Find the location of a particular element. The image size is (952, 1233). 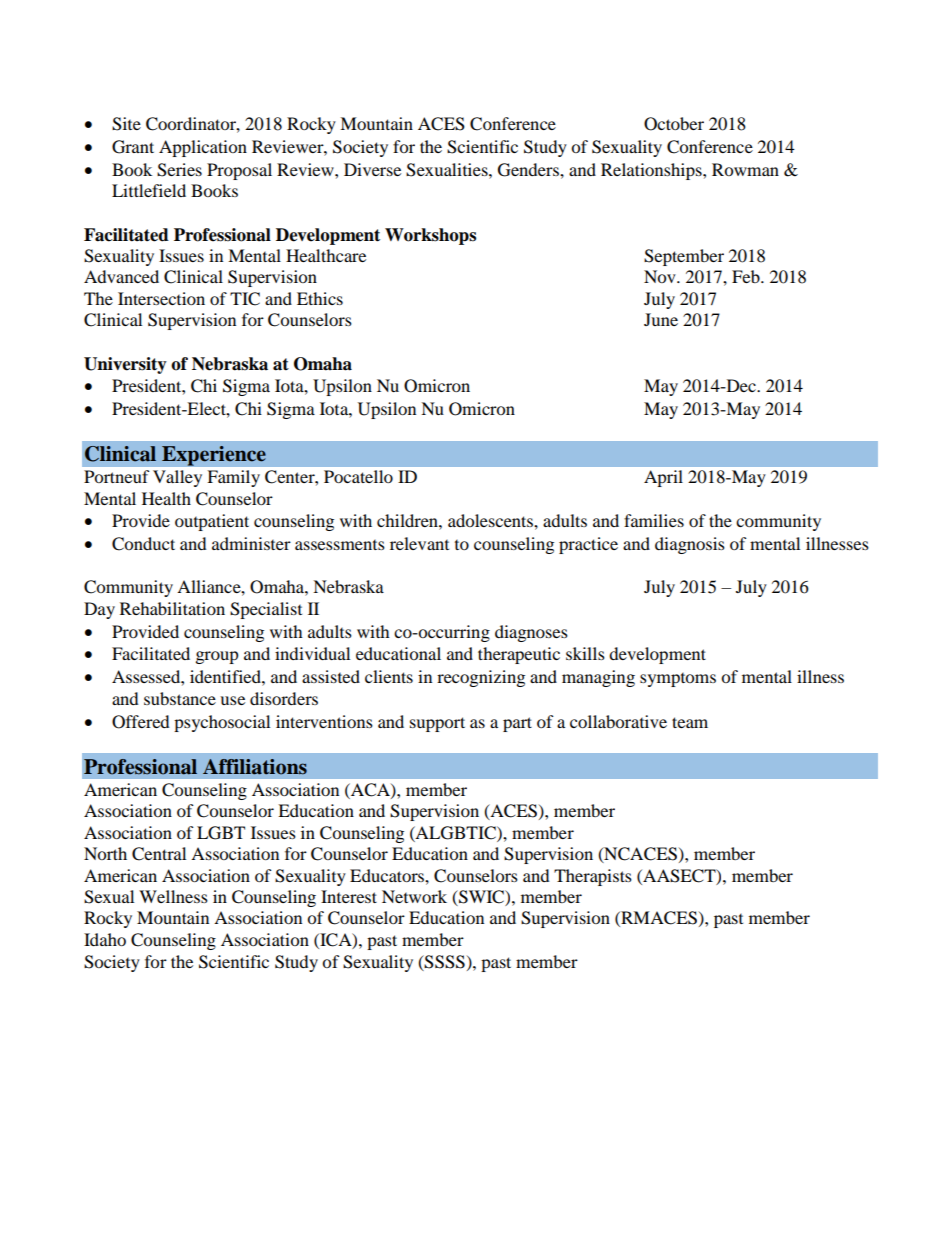

adolescents is located at coordinates (491, 520).
